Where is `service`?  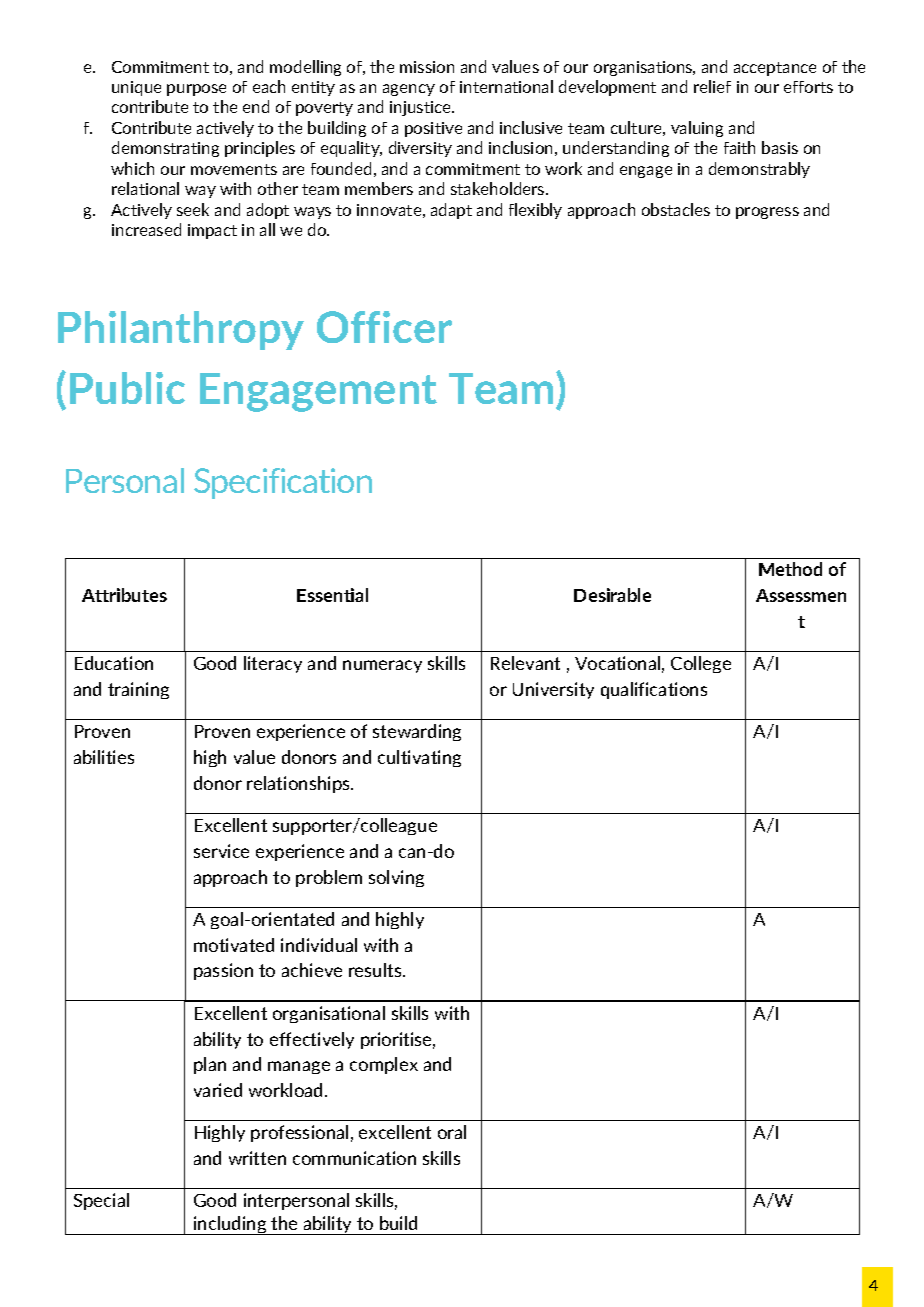 service is located at coordinates (221, 851).
